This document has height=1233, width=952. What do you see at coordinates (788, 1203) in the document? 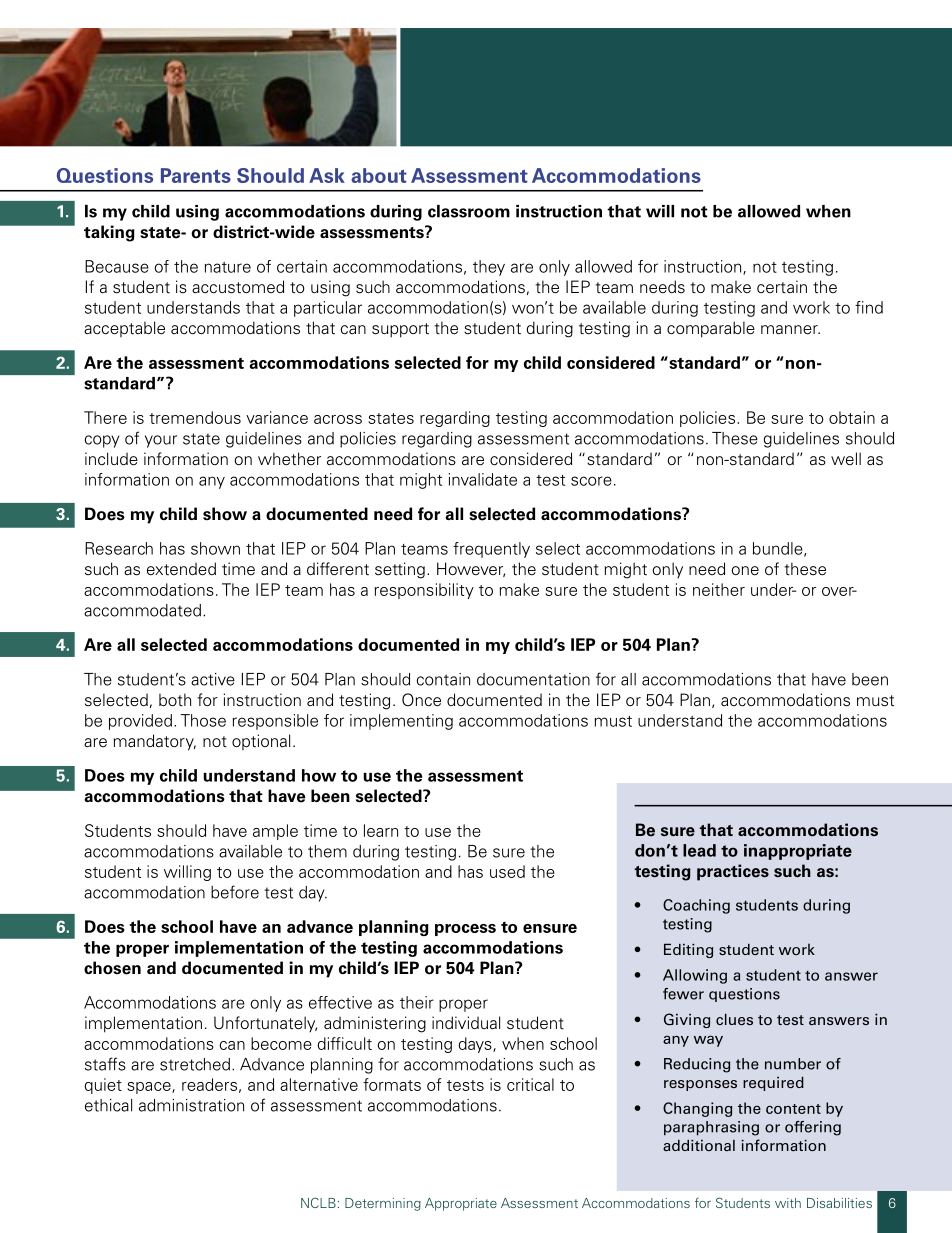
I see `with` at bounding box center [788, 1203].
